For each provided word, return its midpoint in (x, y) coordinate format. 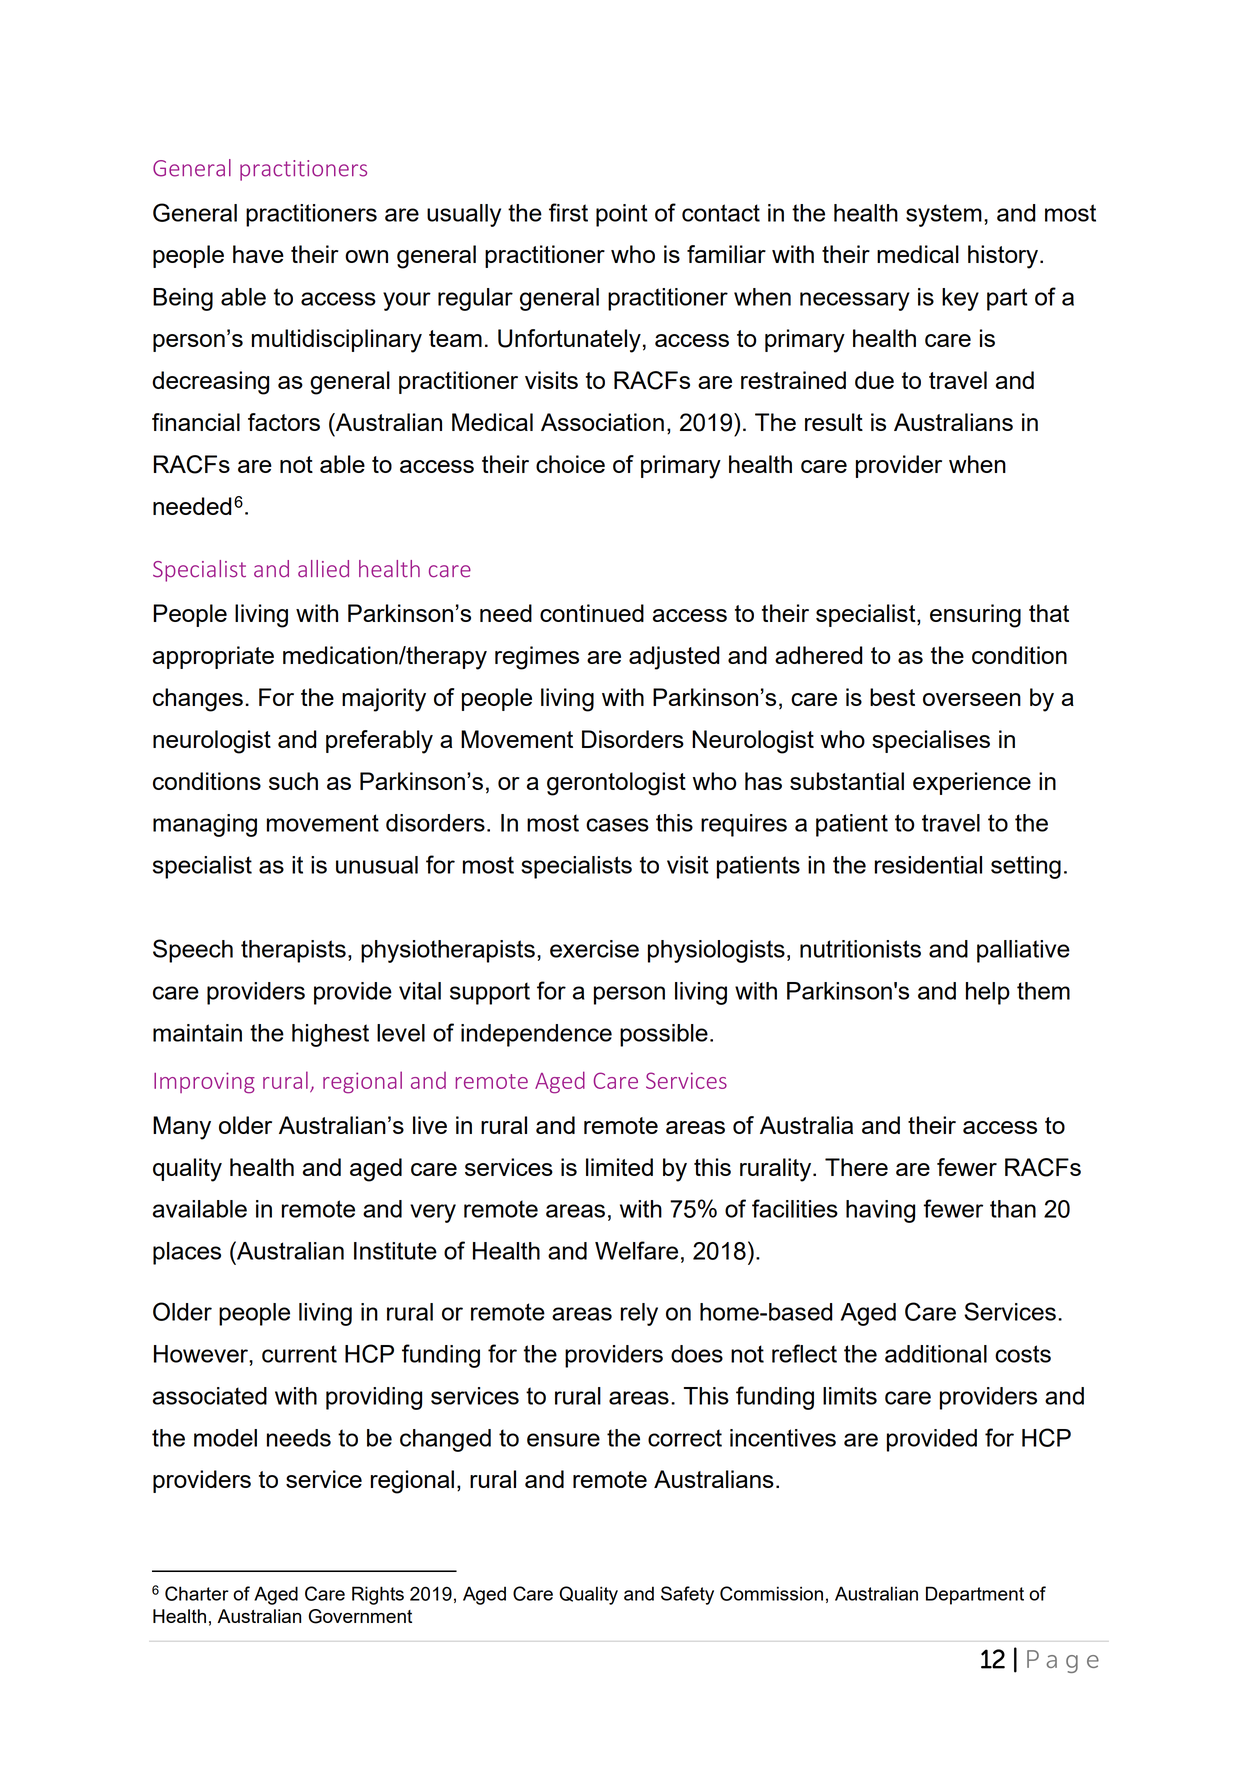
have (258, 254)
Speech (193, 951)
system (944, 215)
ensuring (975, 616)
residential (928, 865)
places (187, 1253)
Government (360, 1616)
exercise (594, 949)
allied (323, 569)
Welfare (636, 1250)
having (880, 1211)
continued (592, 613)
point (622, 215)
